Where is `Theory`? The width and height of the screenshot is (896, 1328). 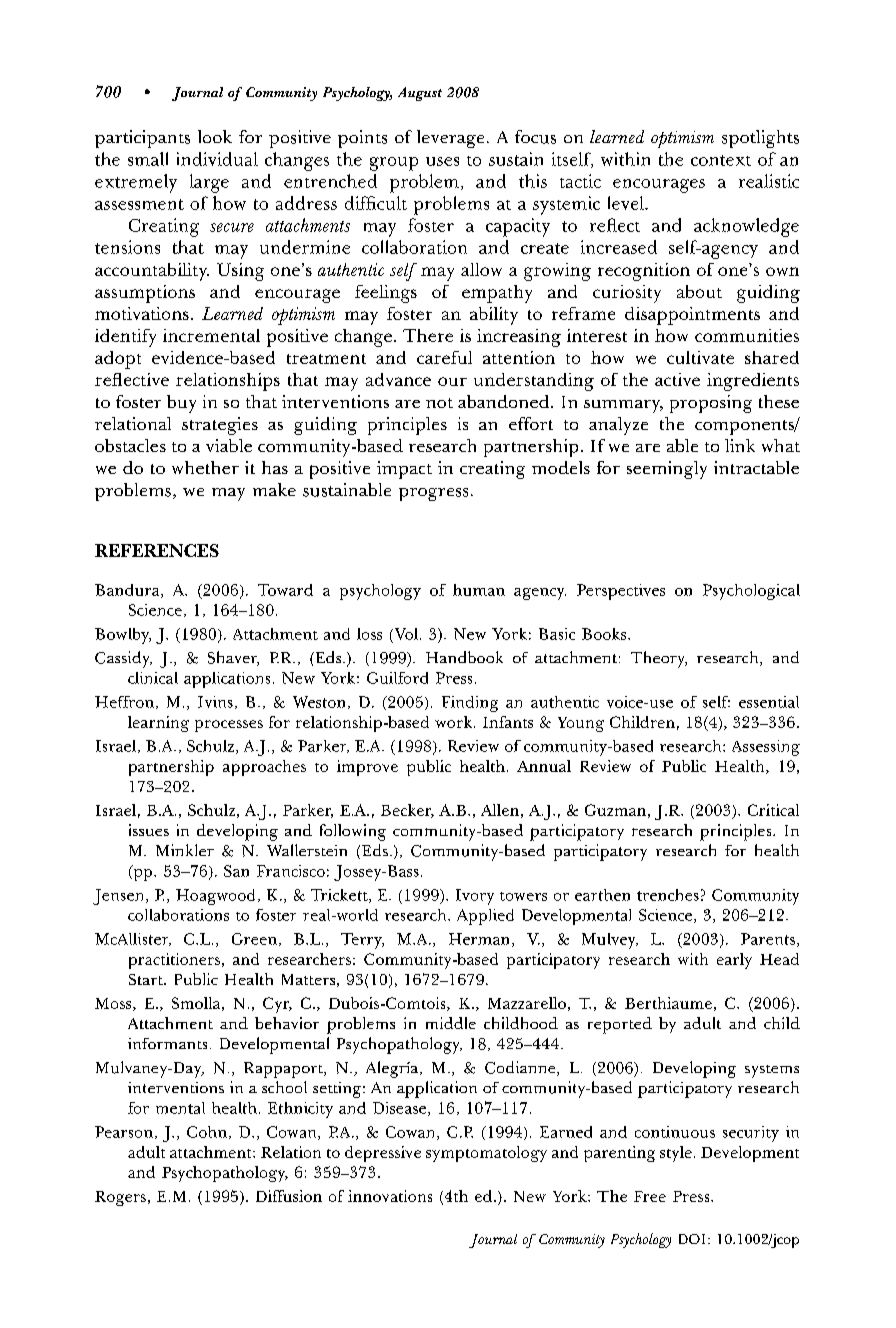 Theory is located at coordinates (659, 659).
